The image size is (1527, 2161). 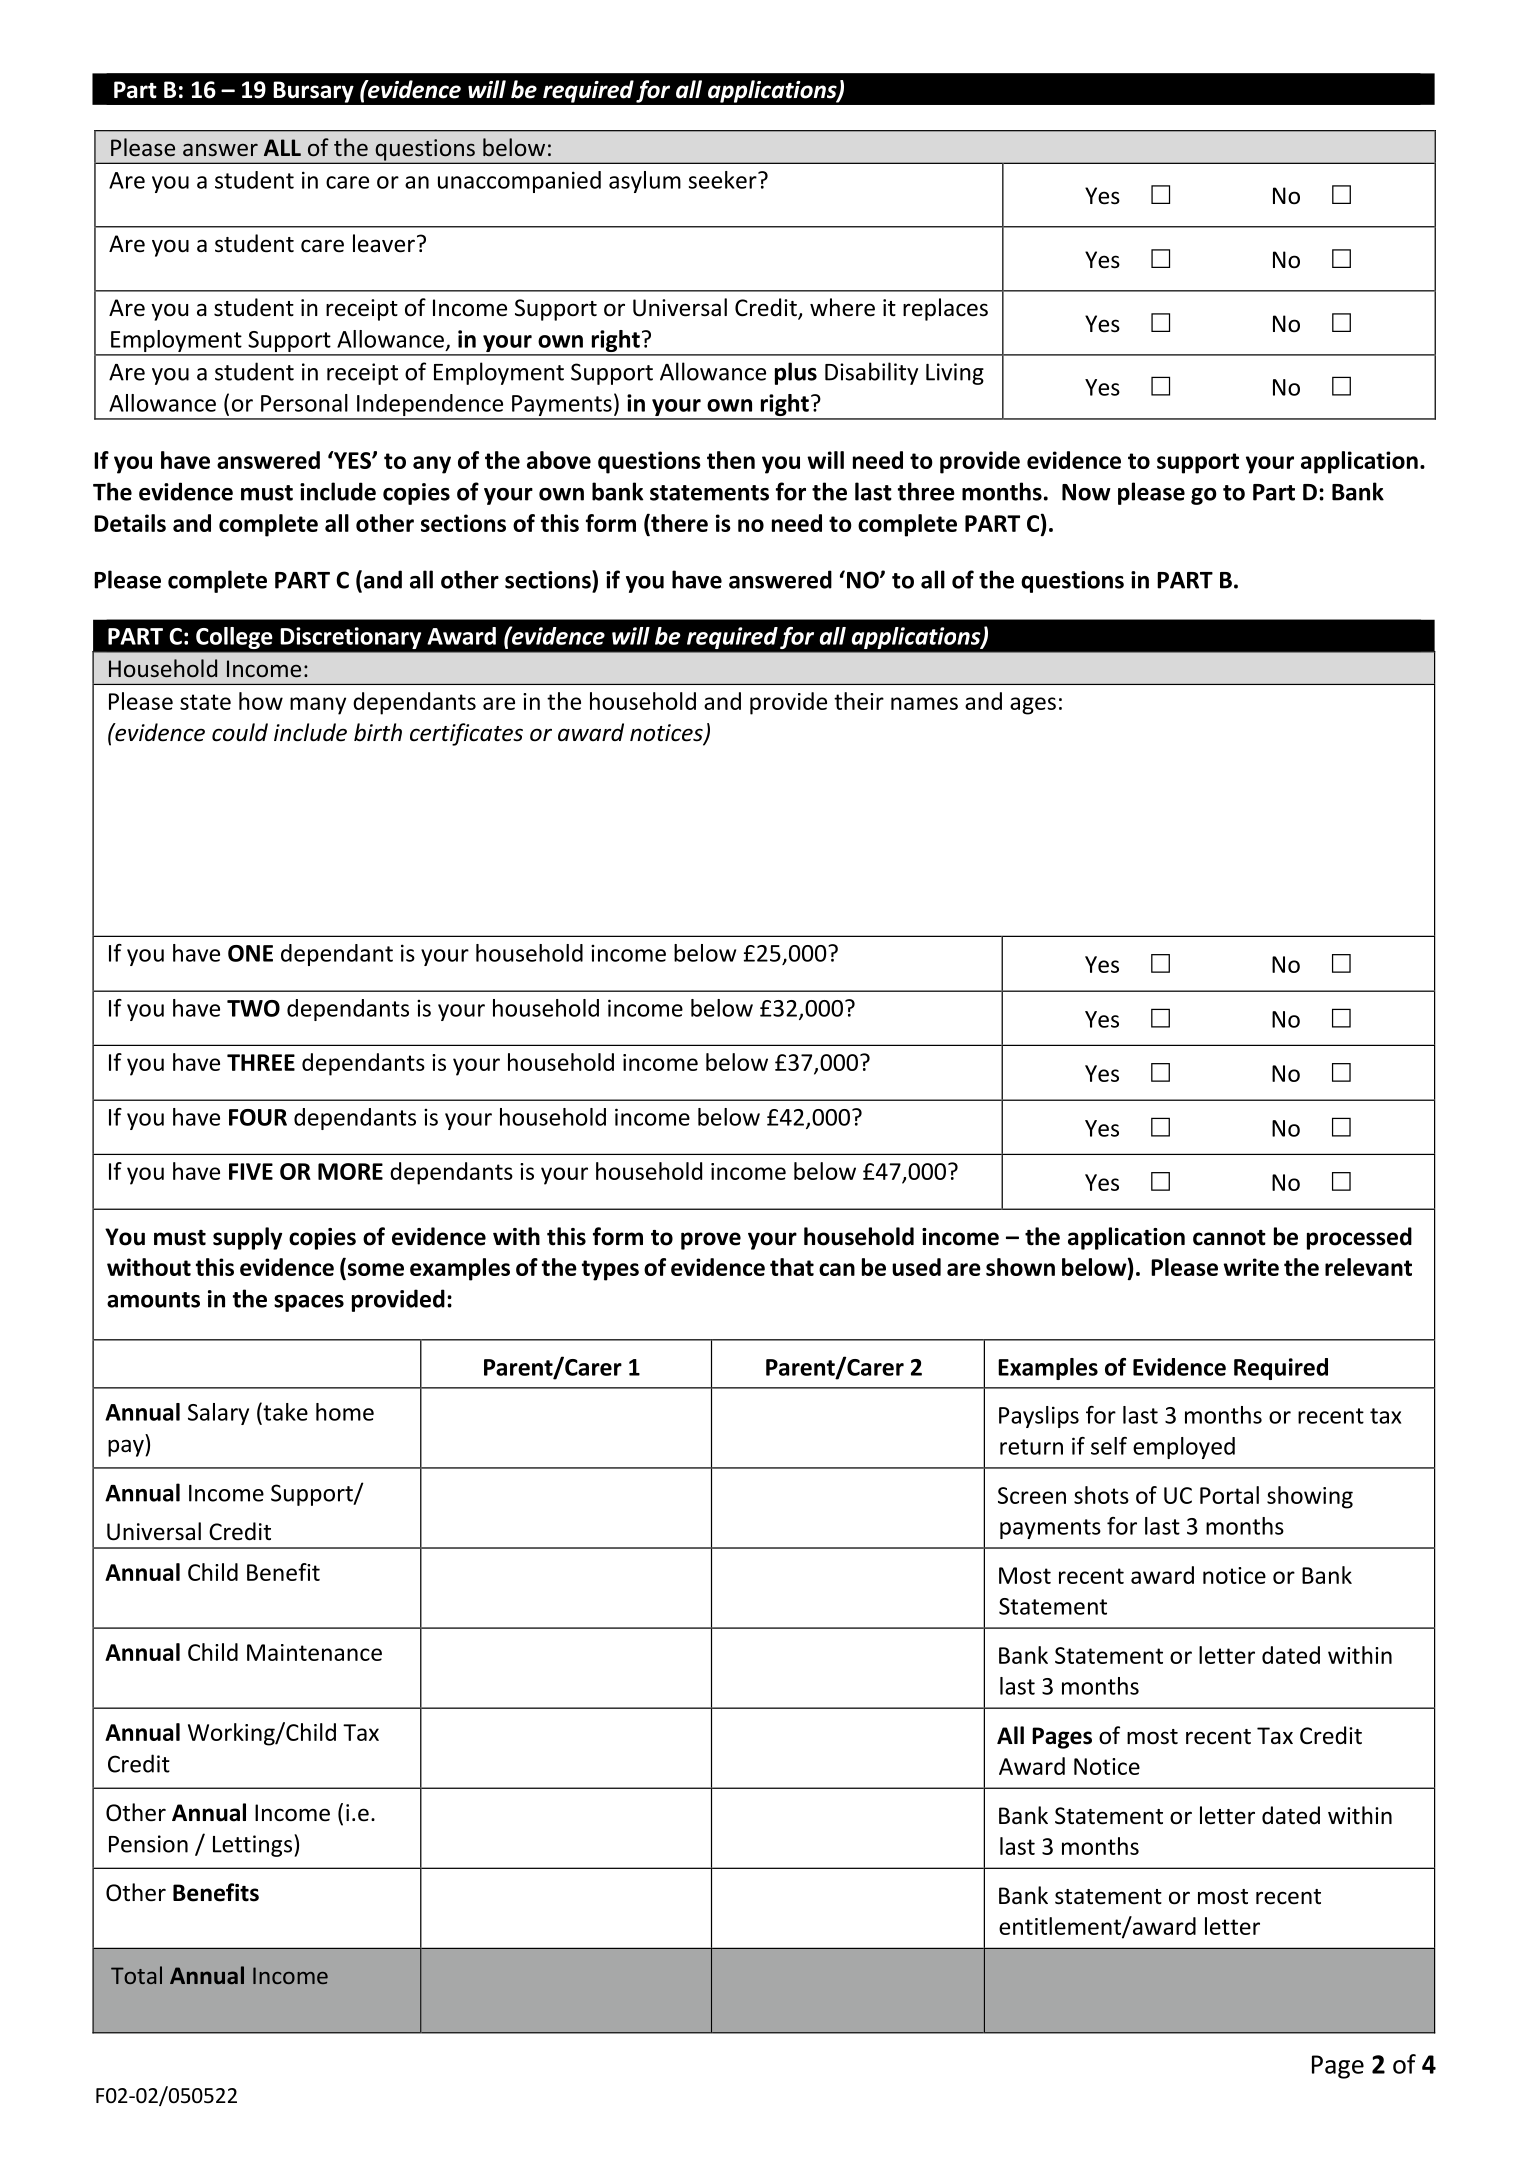 What do you see at coordinates (258, 1117) in the page?
I see `FOUR` at bounding box center [258, 1117].
